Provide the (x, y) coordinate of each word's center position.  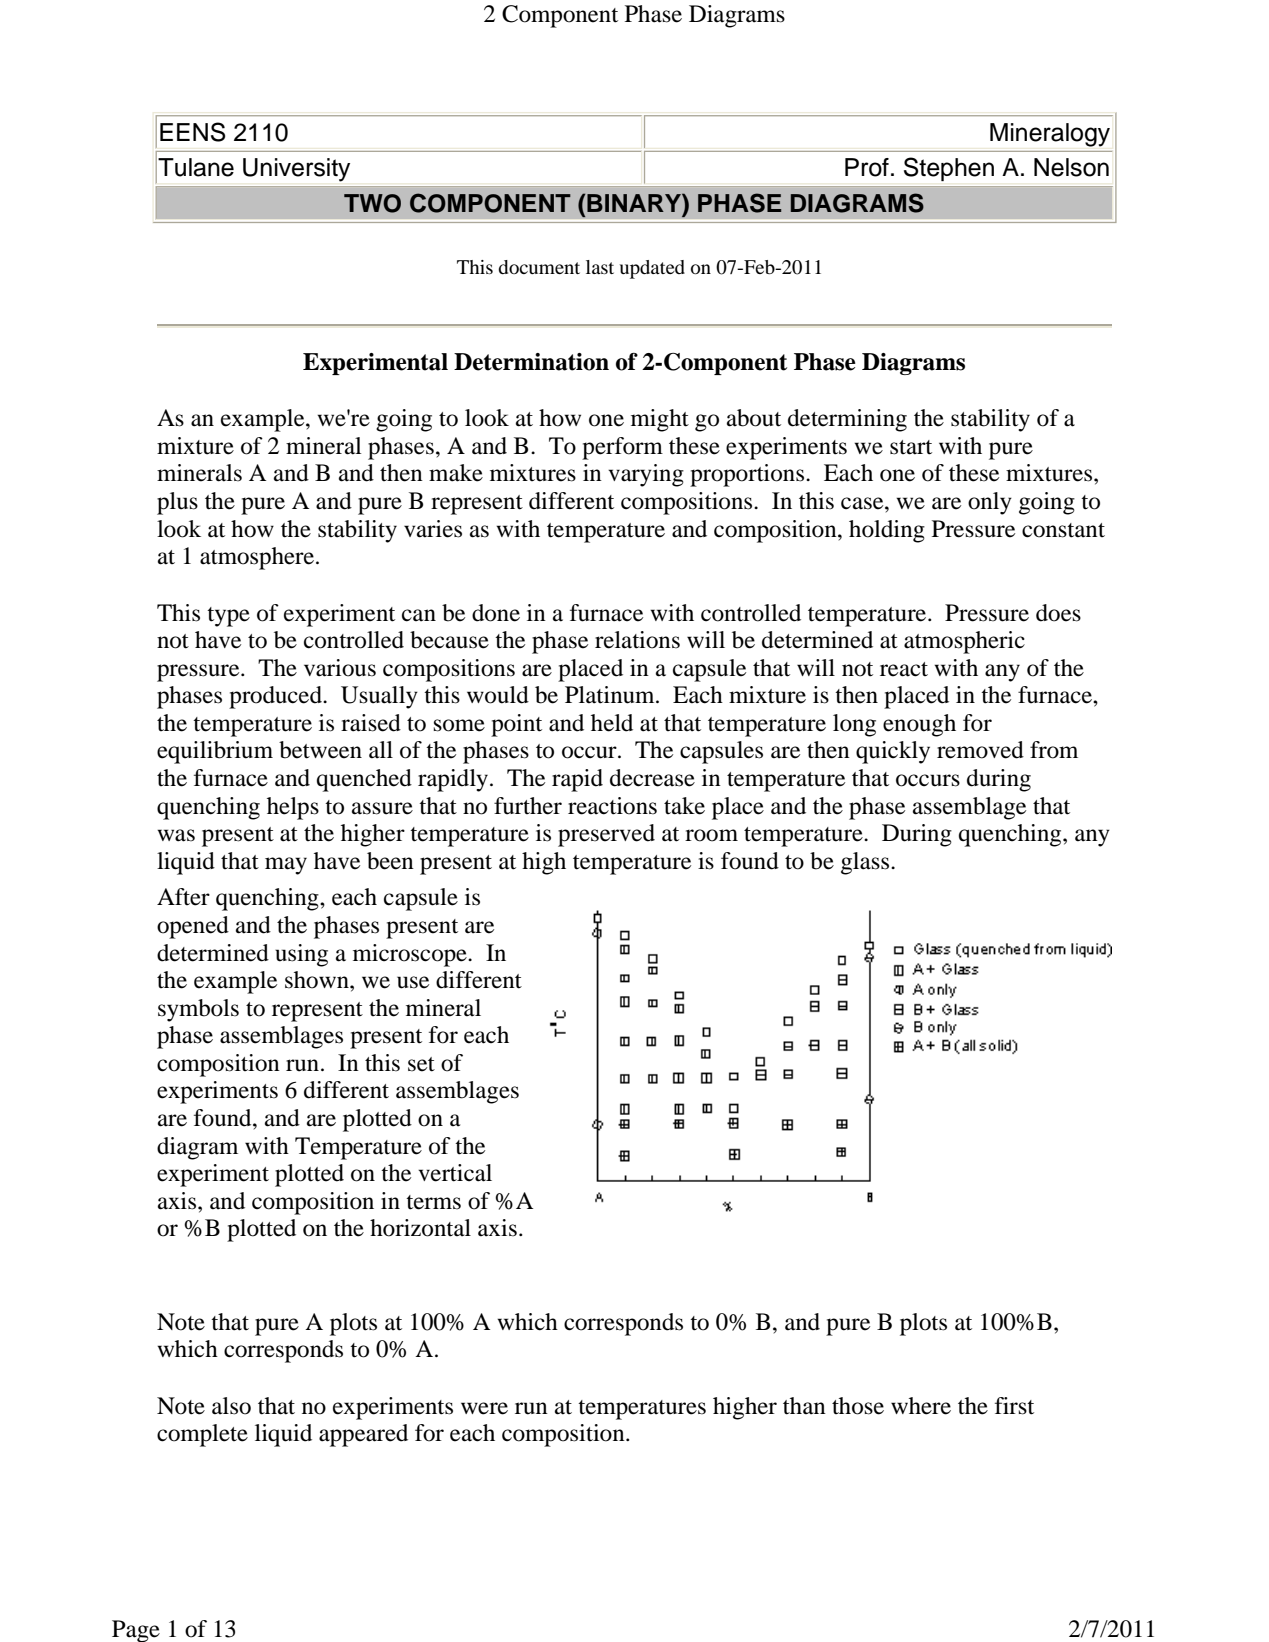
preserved (606, 835)
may (286, 866)
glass (866, 863)
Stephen (949, 169)
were (484, 1408)
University (296, 170)
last (600, 267)
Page (136, 1631)
